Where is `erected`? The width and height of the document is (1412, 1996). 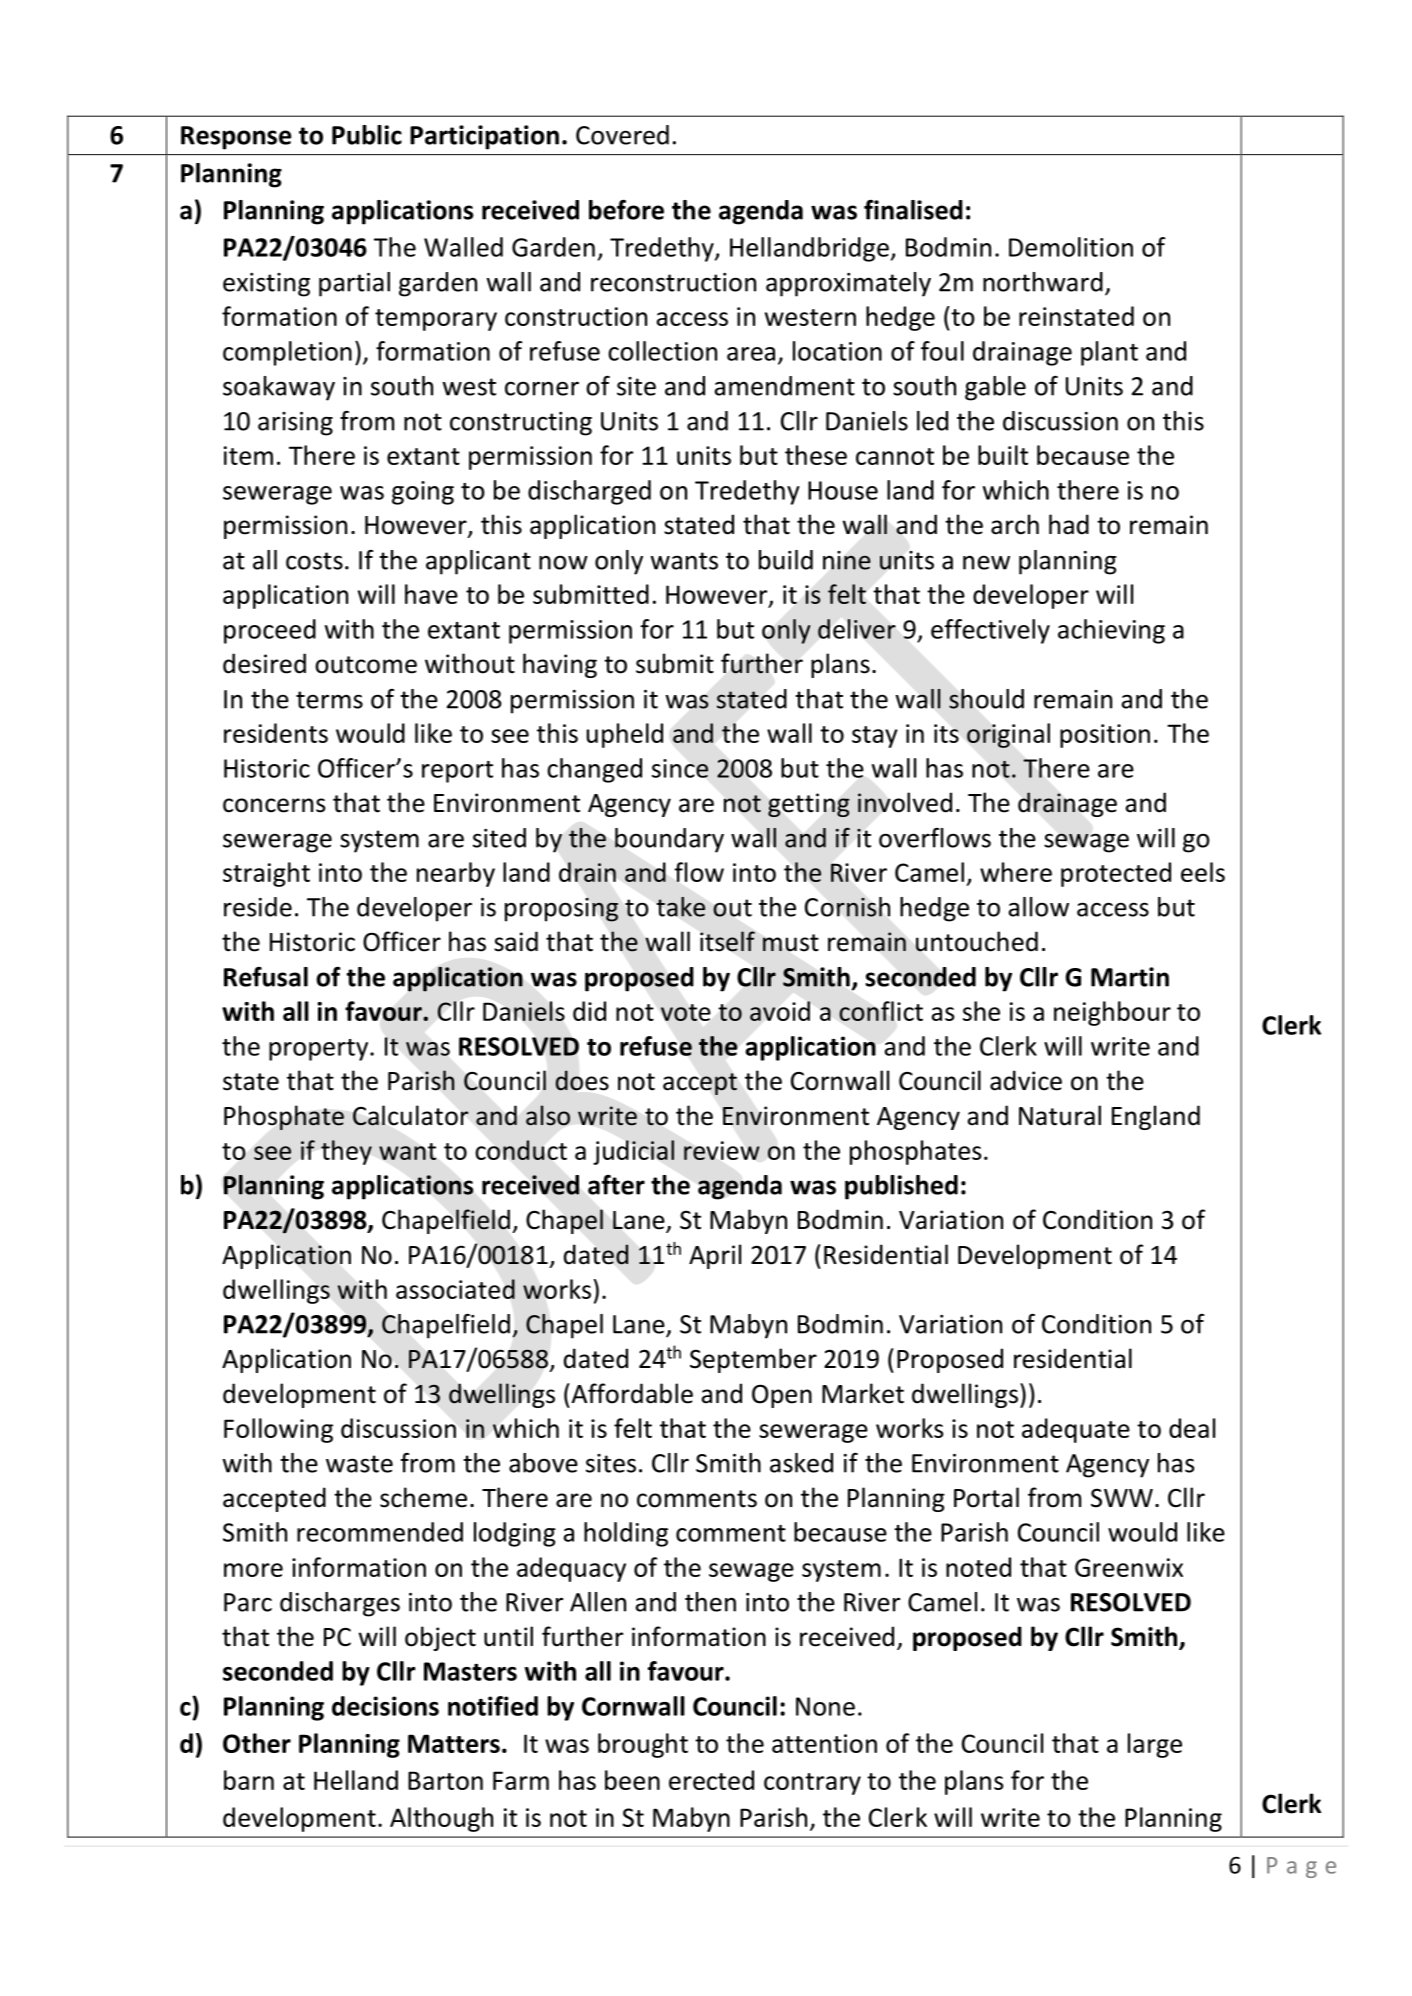 erected is located at coordinates (711, 1780).
